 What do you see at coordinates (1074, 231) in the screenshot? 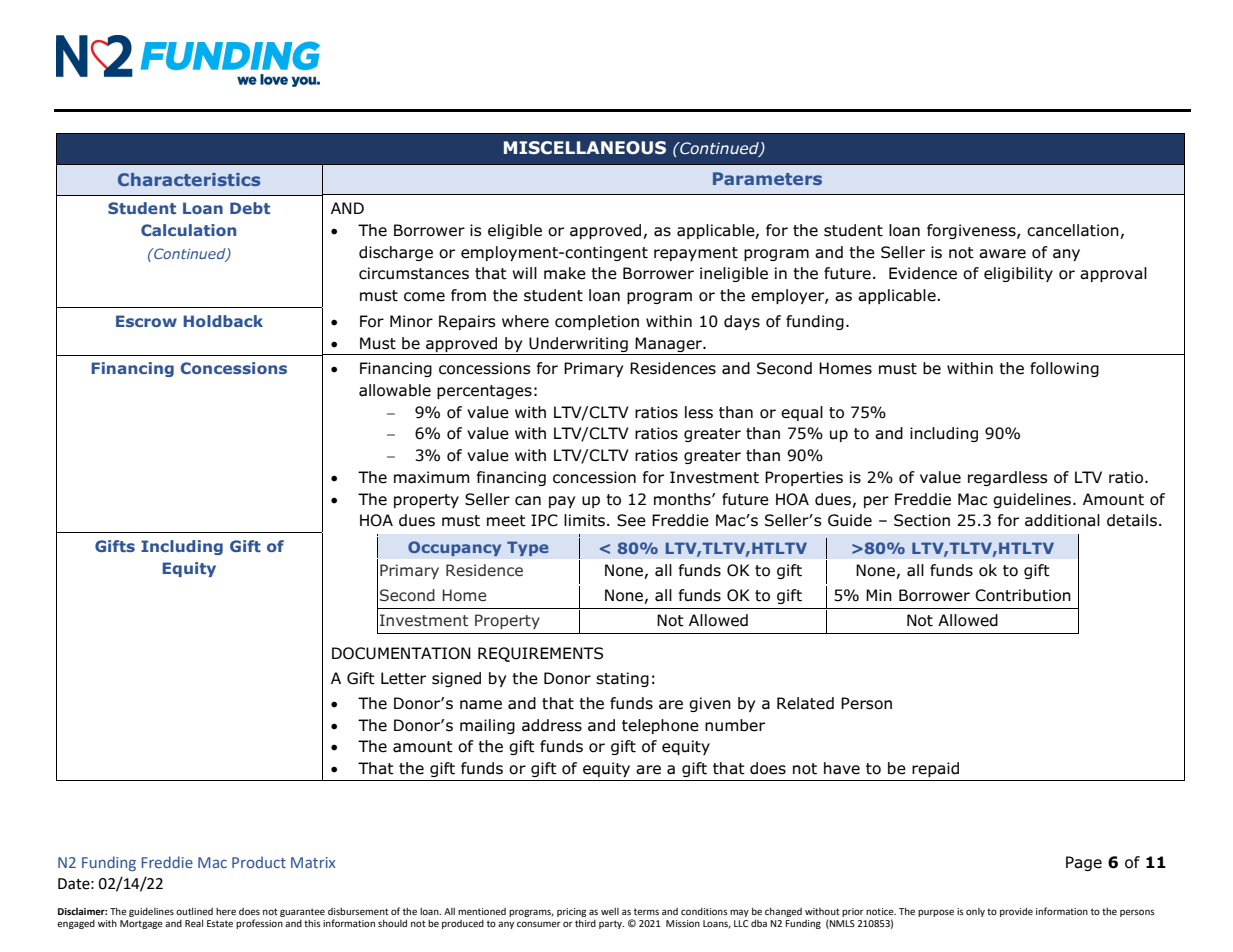
I see `cancellation` at bounding box center [1074, 231].
